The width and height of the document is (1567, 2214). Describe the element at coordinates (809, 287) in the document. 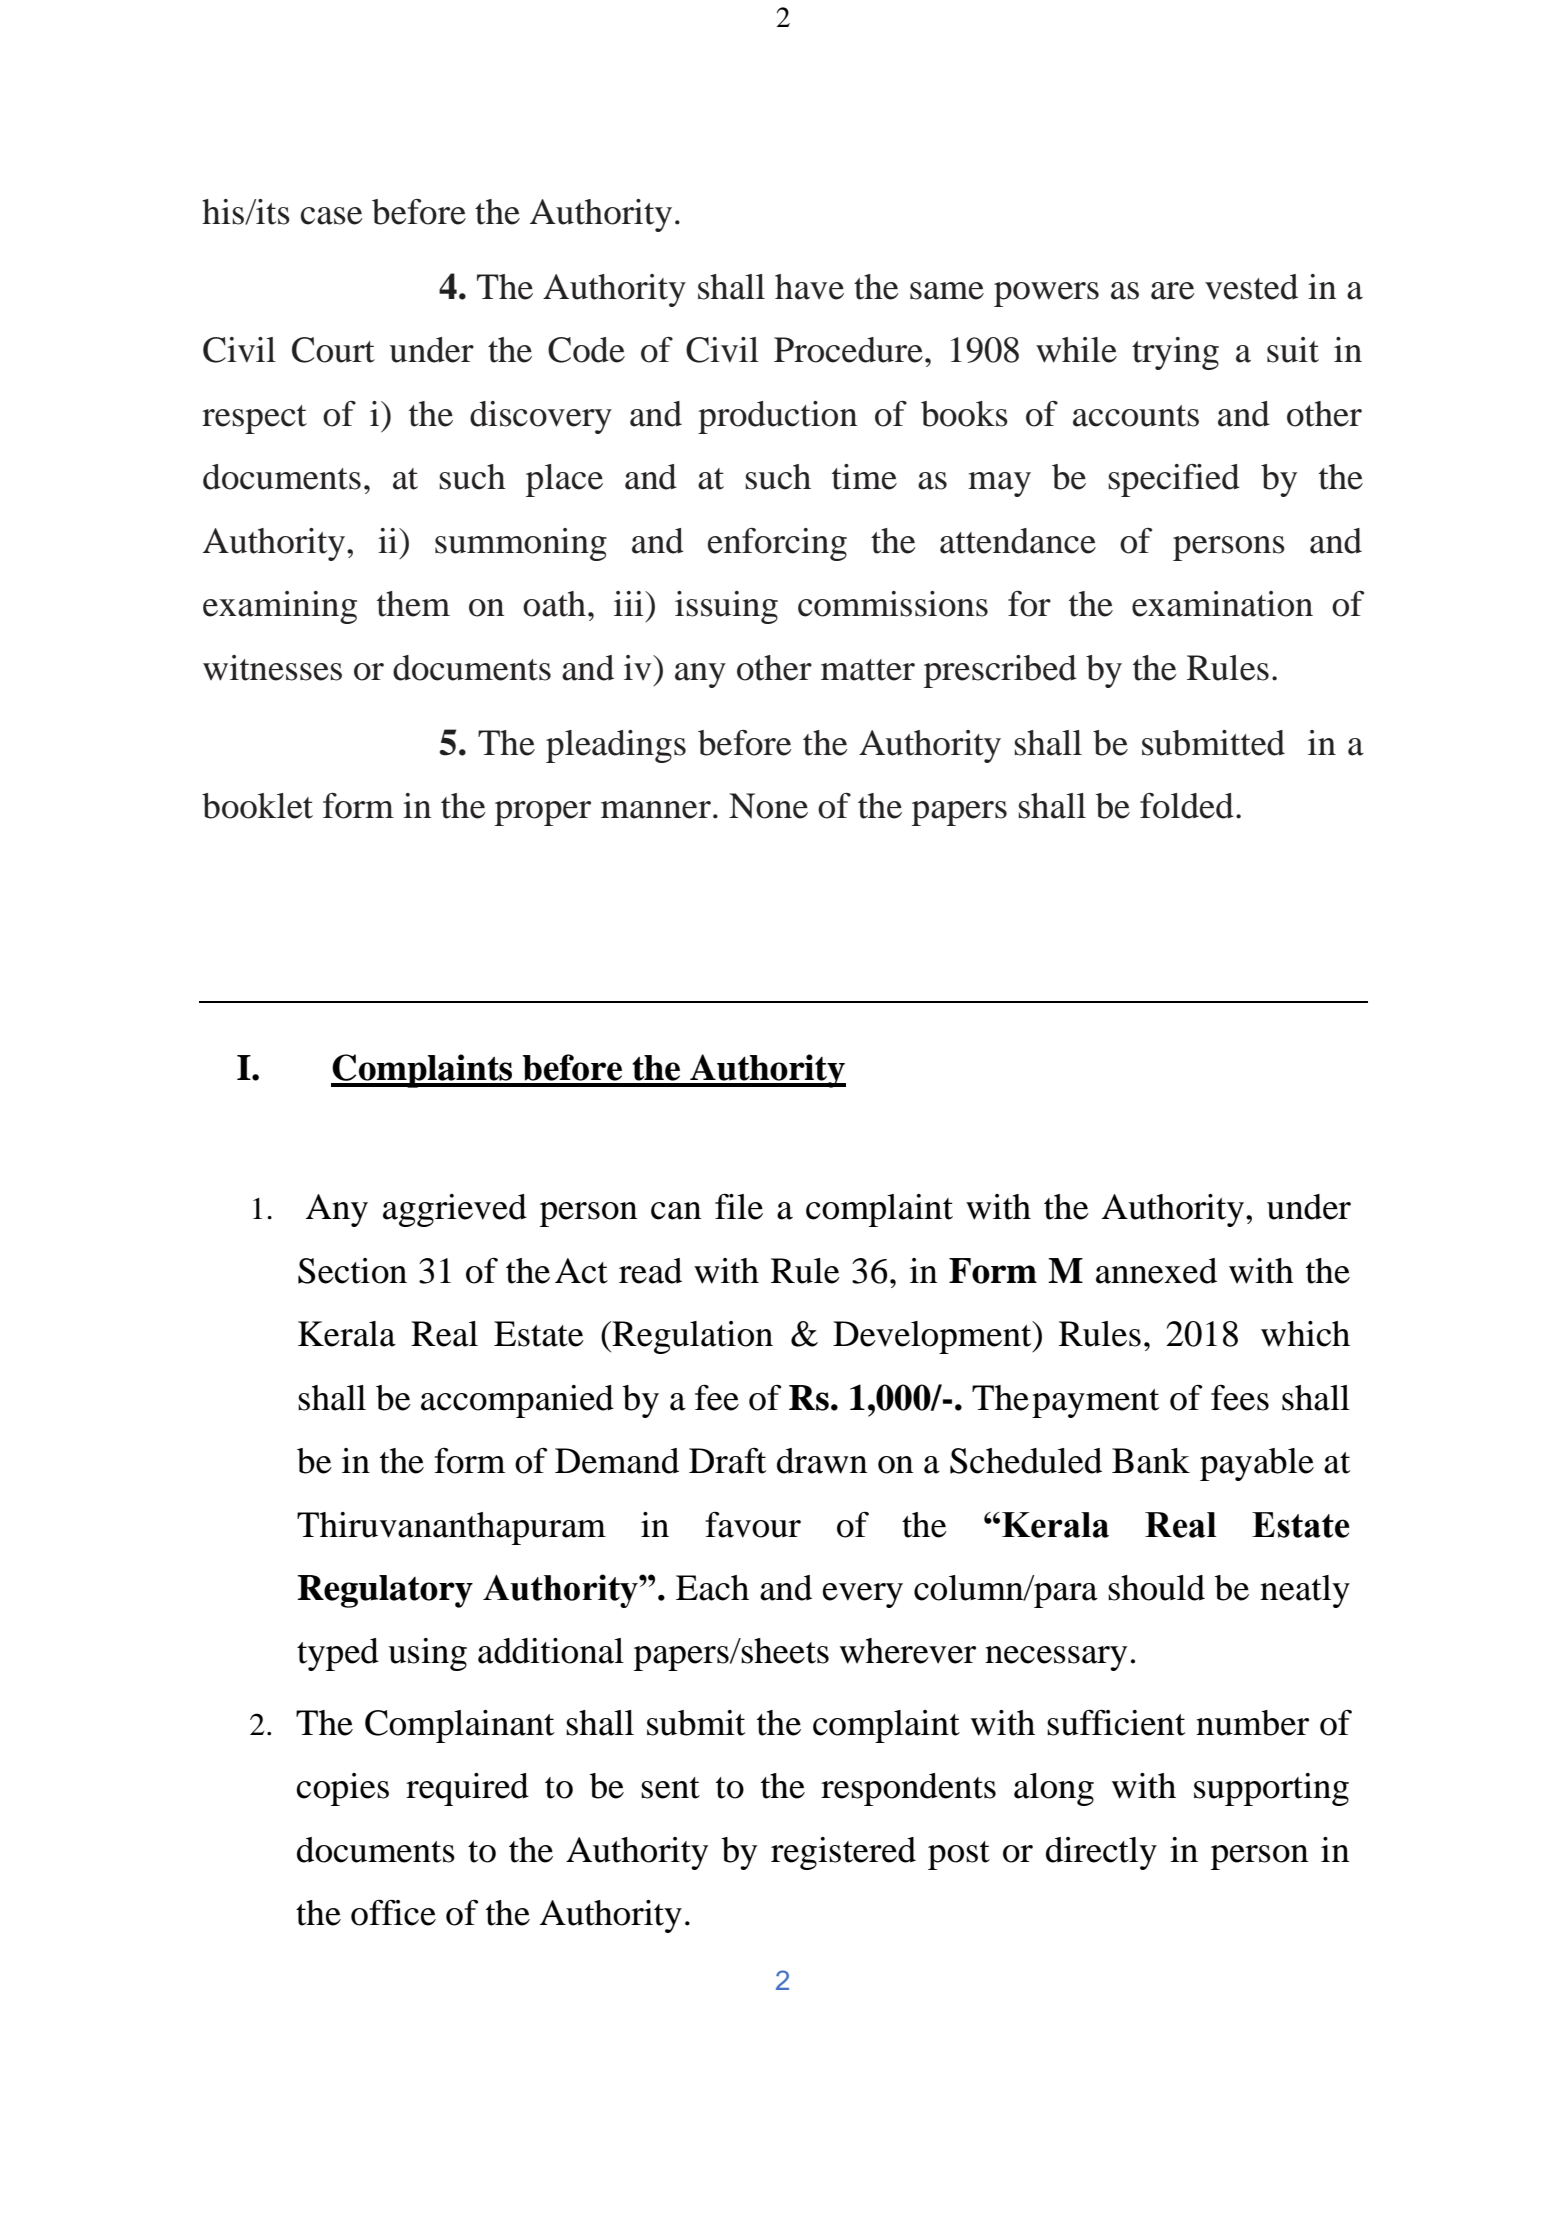

I see `have` at that location.
